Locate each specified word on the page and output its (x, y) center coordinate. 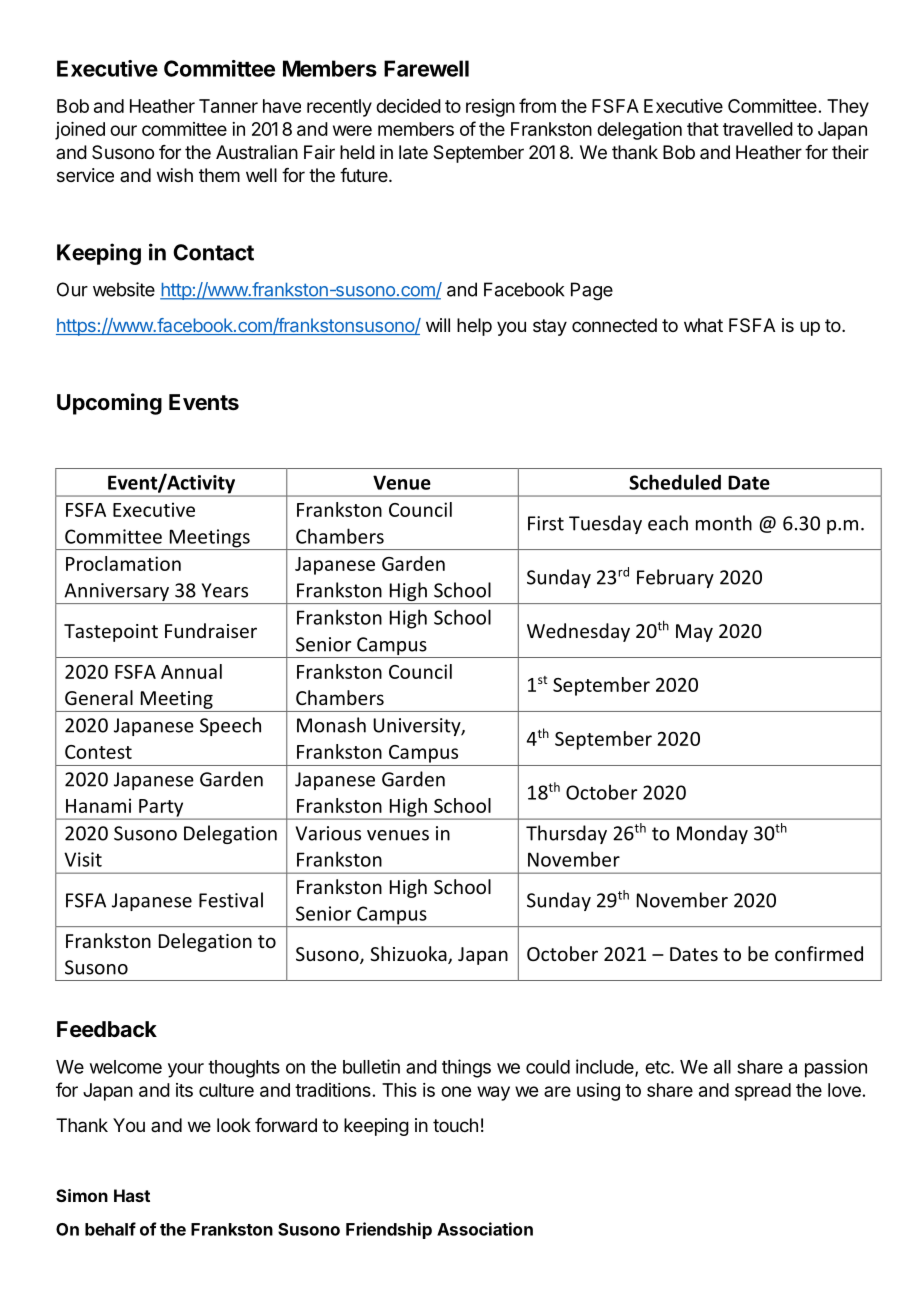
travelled (758, 129)
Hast (132, 1195)
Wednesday (578, 632)
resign (490, 108)
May (694, 633)
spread (763, 1092)
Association (485, 1229)
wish (175, 175)
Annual (191, 671)
